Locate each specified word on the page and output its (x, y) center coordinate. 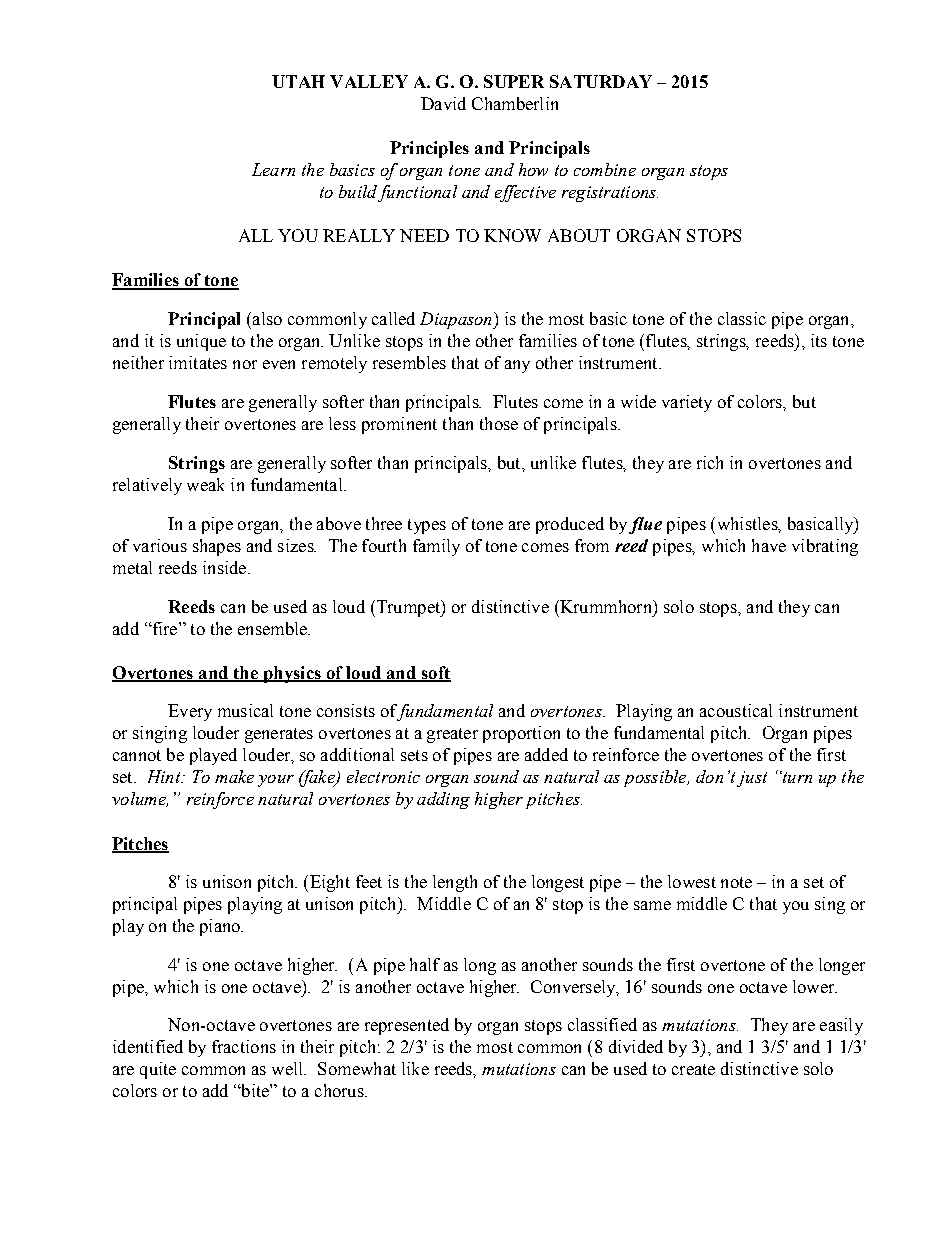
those (499, 423)
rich (710, 462)
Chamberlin (515, 103)
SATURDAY (601, 81)
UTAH (298, 81)
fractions (244, 1046)
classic (742, 318)
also (267, 318)
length (455, 883)
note (736, 882)
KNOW (512, 235)
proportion (521, 734)
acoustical (736, 710)
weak (205, 484)
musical (245, 710)
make (234, 776)
